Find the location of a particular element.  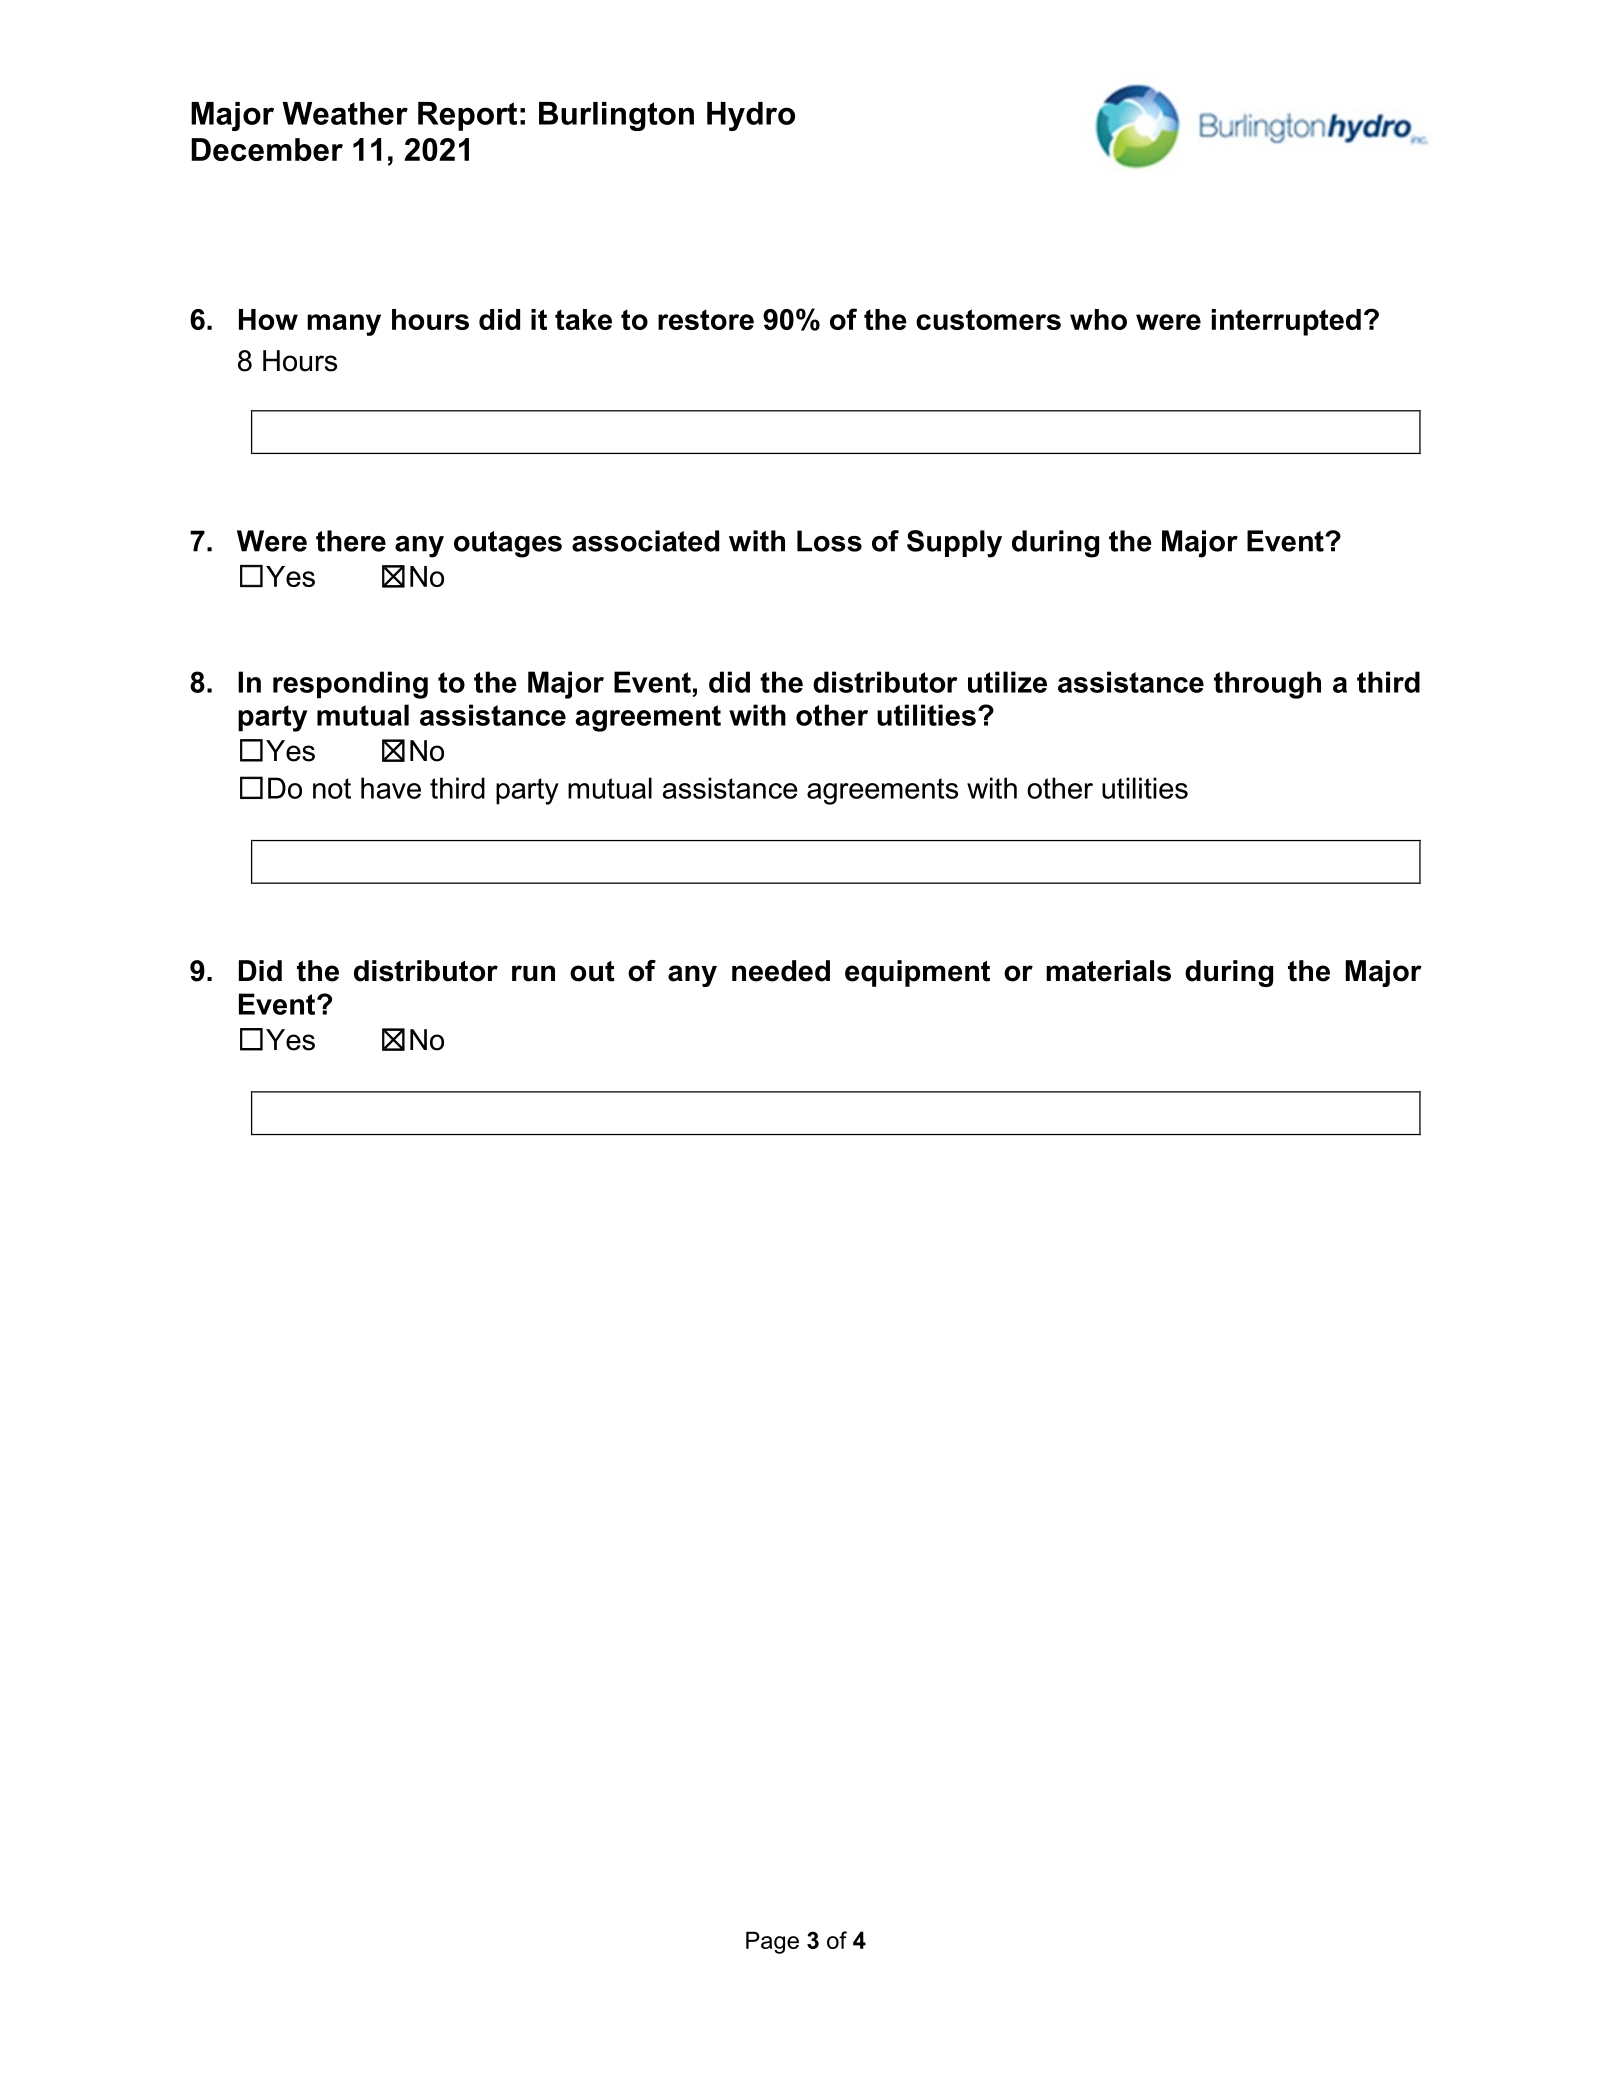

Supply is located at coordinates (954, 544).
